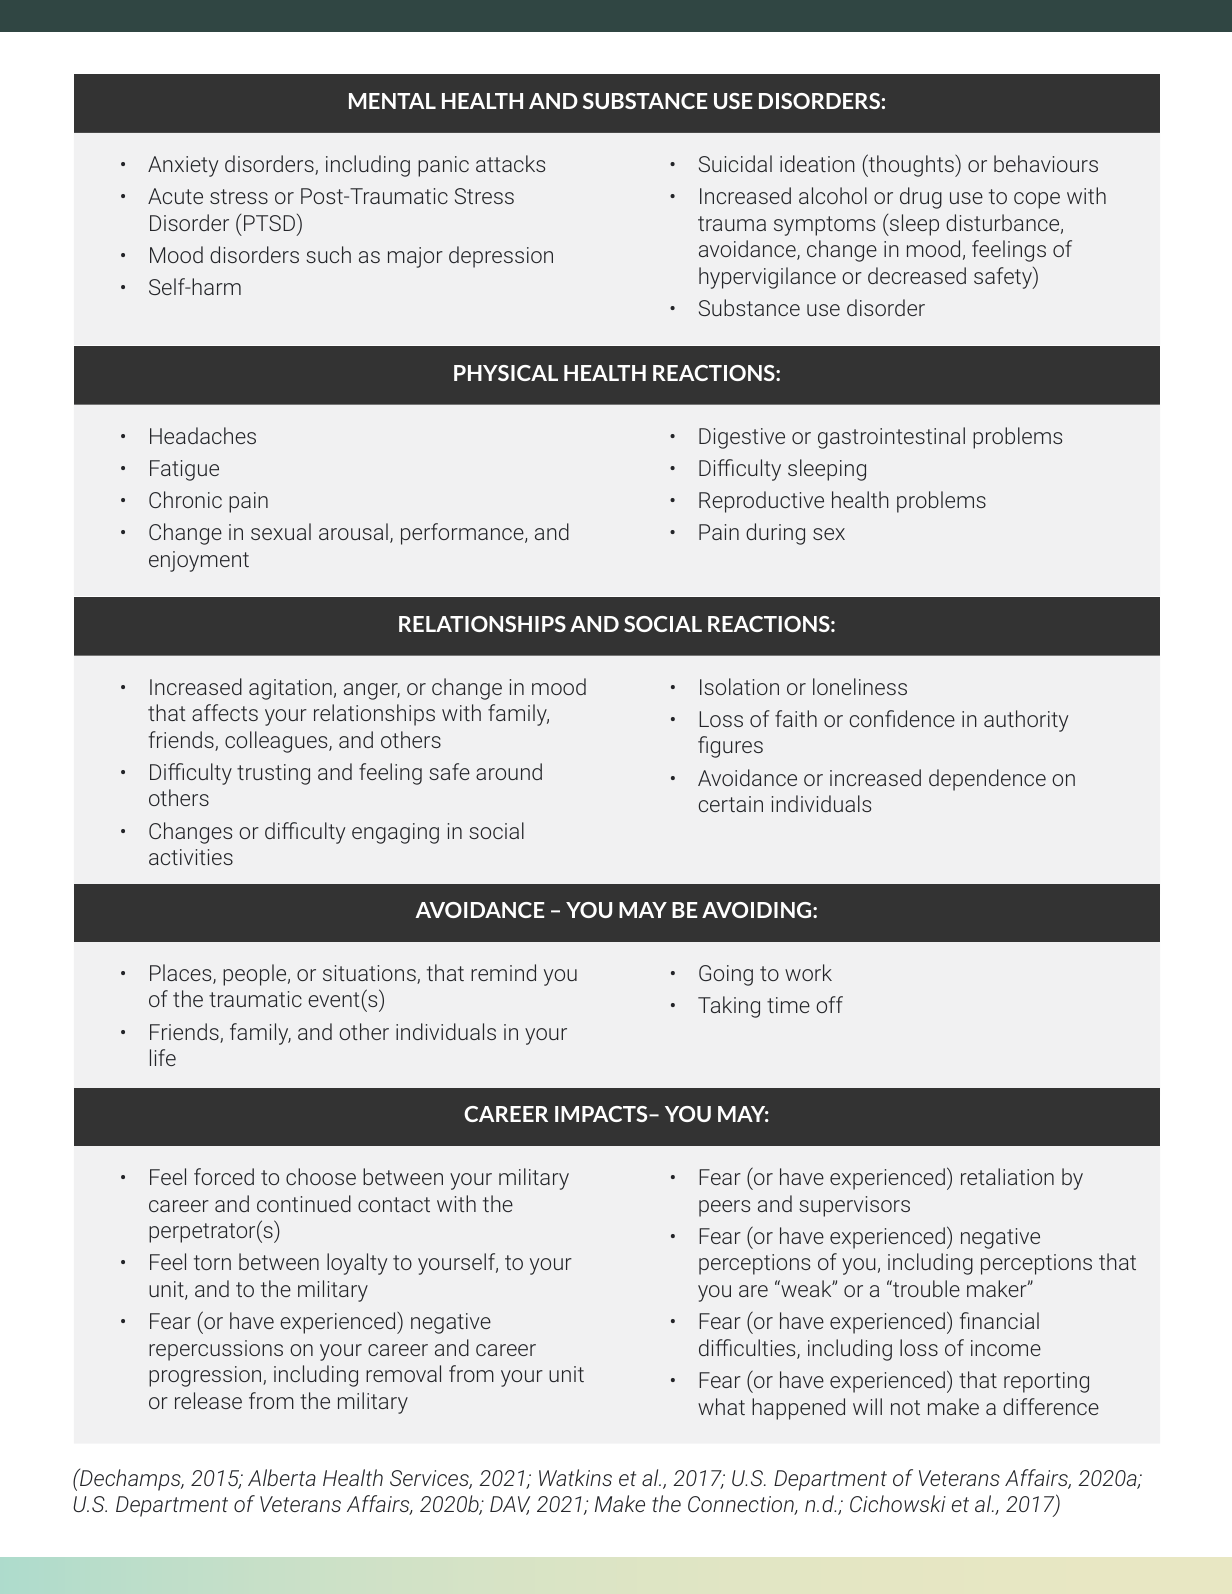 This document has height=1594, width=1232. What do you see at coordinates (921, 198) in the document?
I see `drug` at bounding box center [921, 198].
